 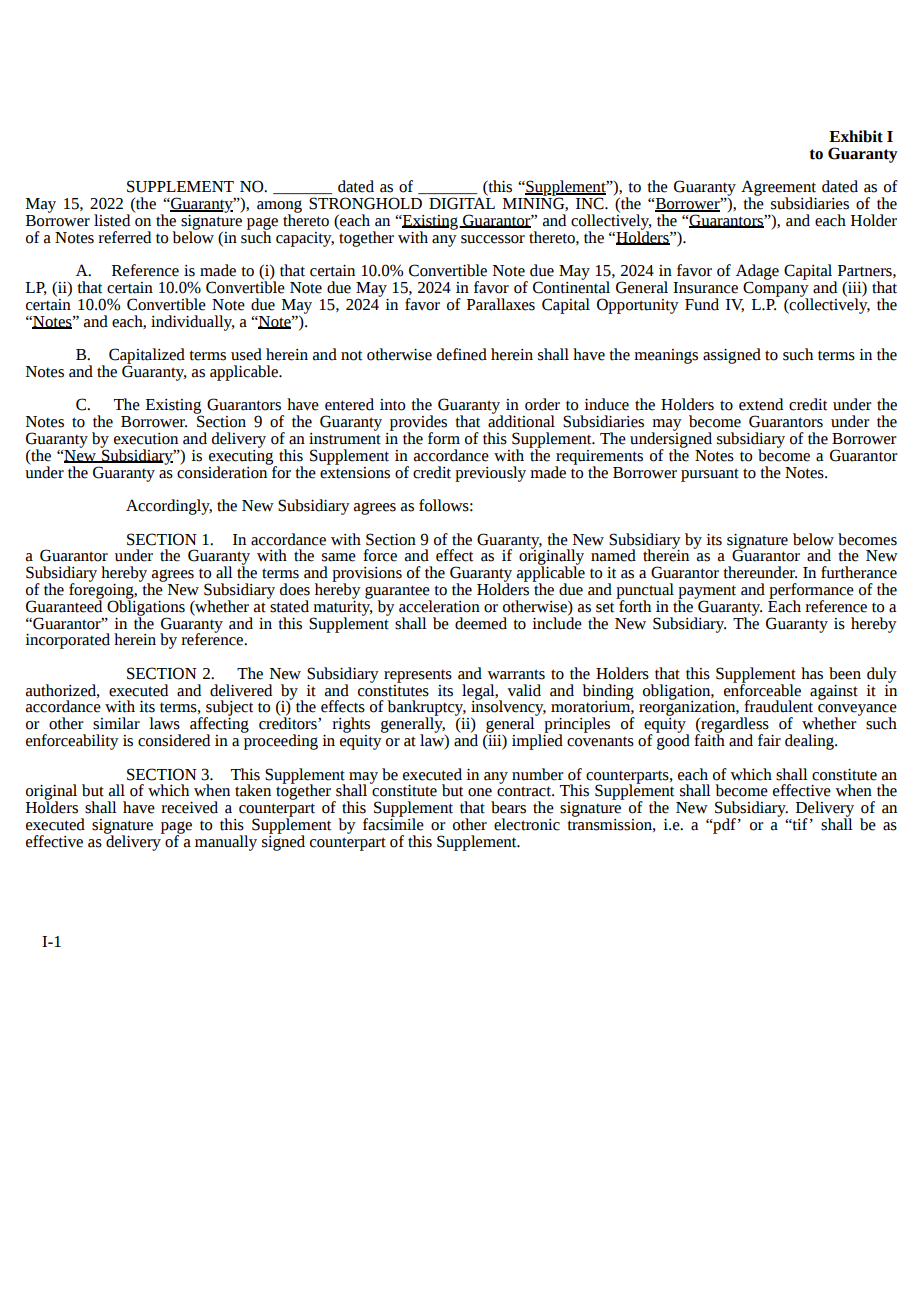 I want to click on extend, so click(x=761, y=404).
